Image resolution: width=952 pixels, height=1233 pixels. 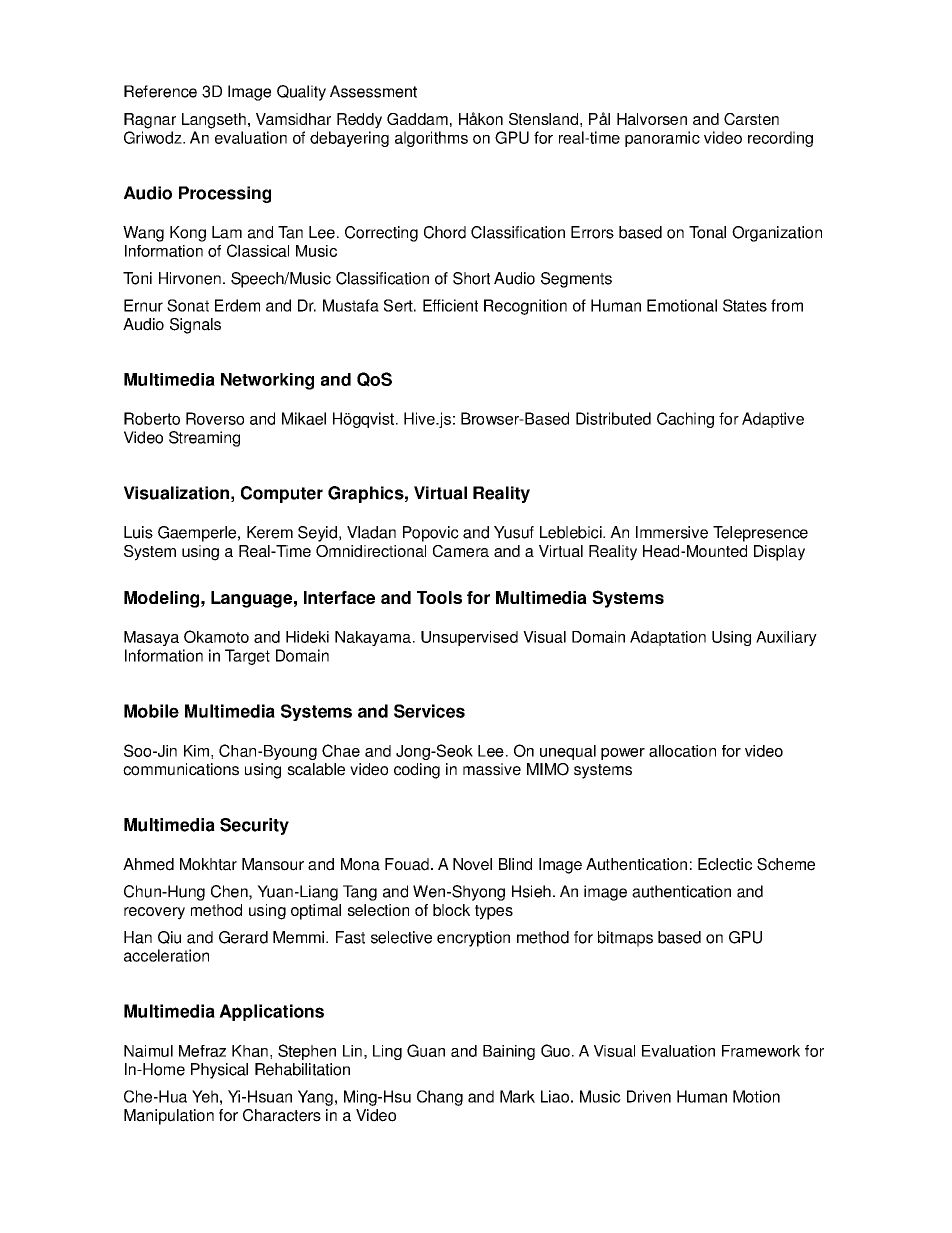 I want to click on communications, so click(x=181, y=769).
